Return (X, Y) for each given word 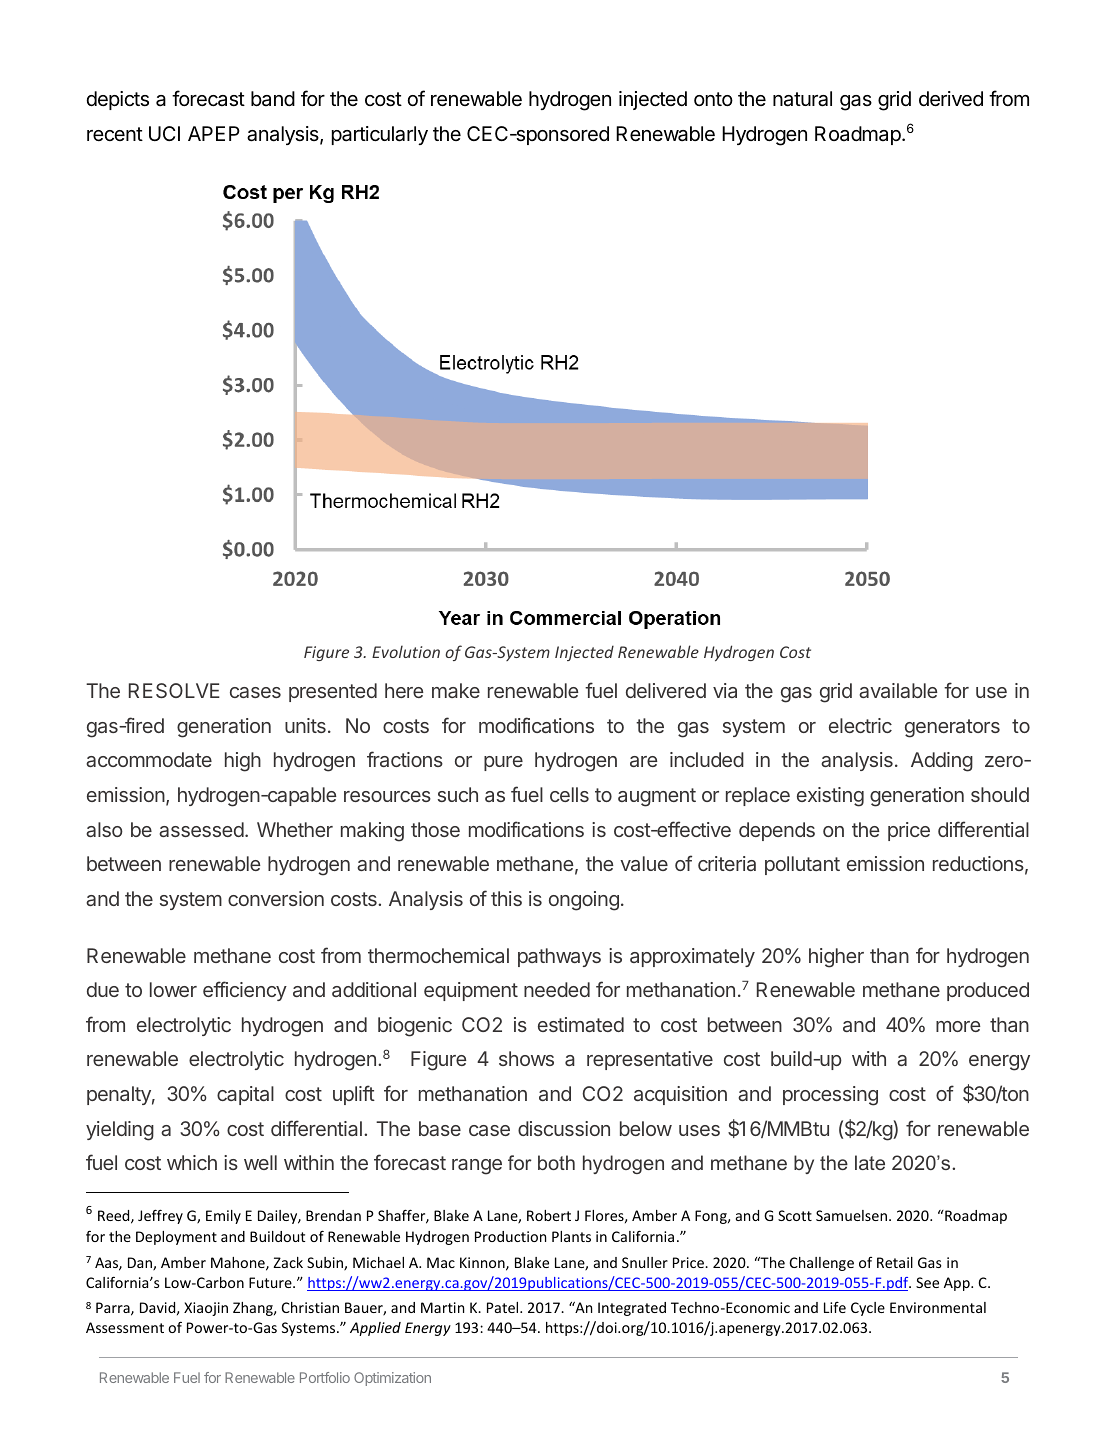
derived (951, 99)
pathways (559, 957)
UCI (164, 133)
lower (173, 989)
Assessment (125, 1327)
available (898, 690)
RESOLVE (174, 690)
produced (988, 991)
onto (713, 99)
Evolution (406, 651)
